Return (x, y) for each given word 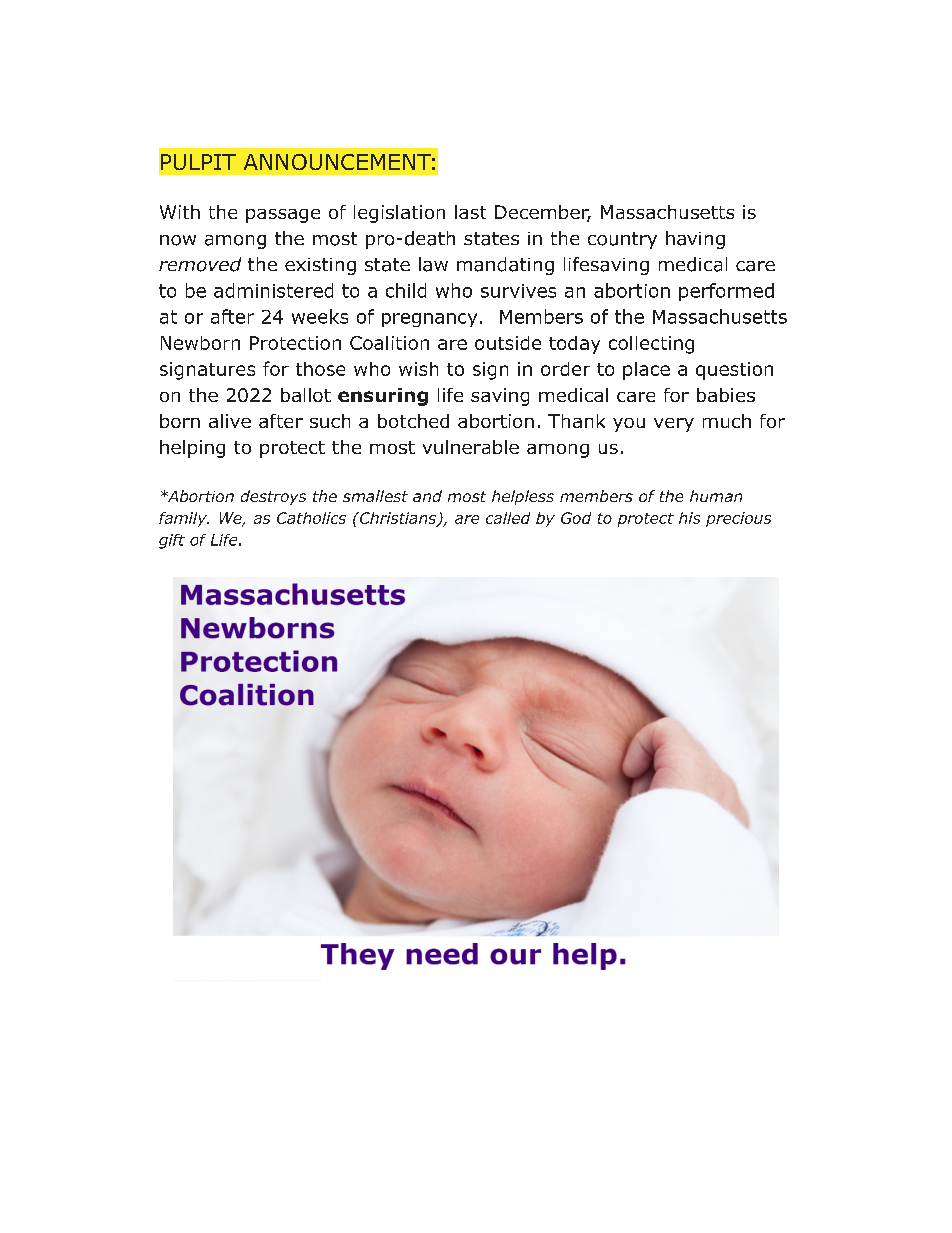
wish (418, 369)
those (320, 369)
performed (726, 292)
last (470, 212)
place (646, 371)
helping (192, 449)
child (406, 290)
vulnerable (471, 447)
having (695, 240)
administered (273, 290)
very (674, 425)
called (508, 518)
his (689, 518)
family (184, 519)
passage (283, 216)
